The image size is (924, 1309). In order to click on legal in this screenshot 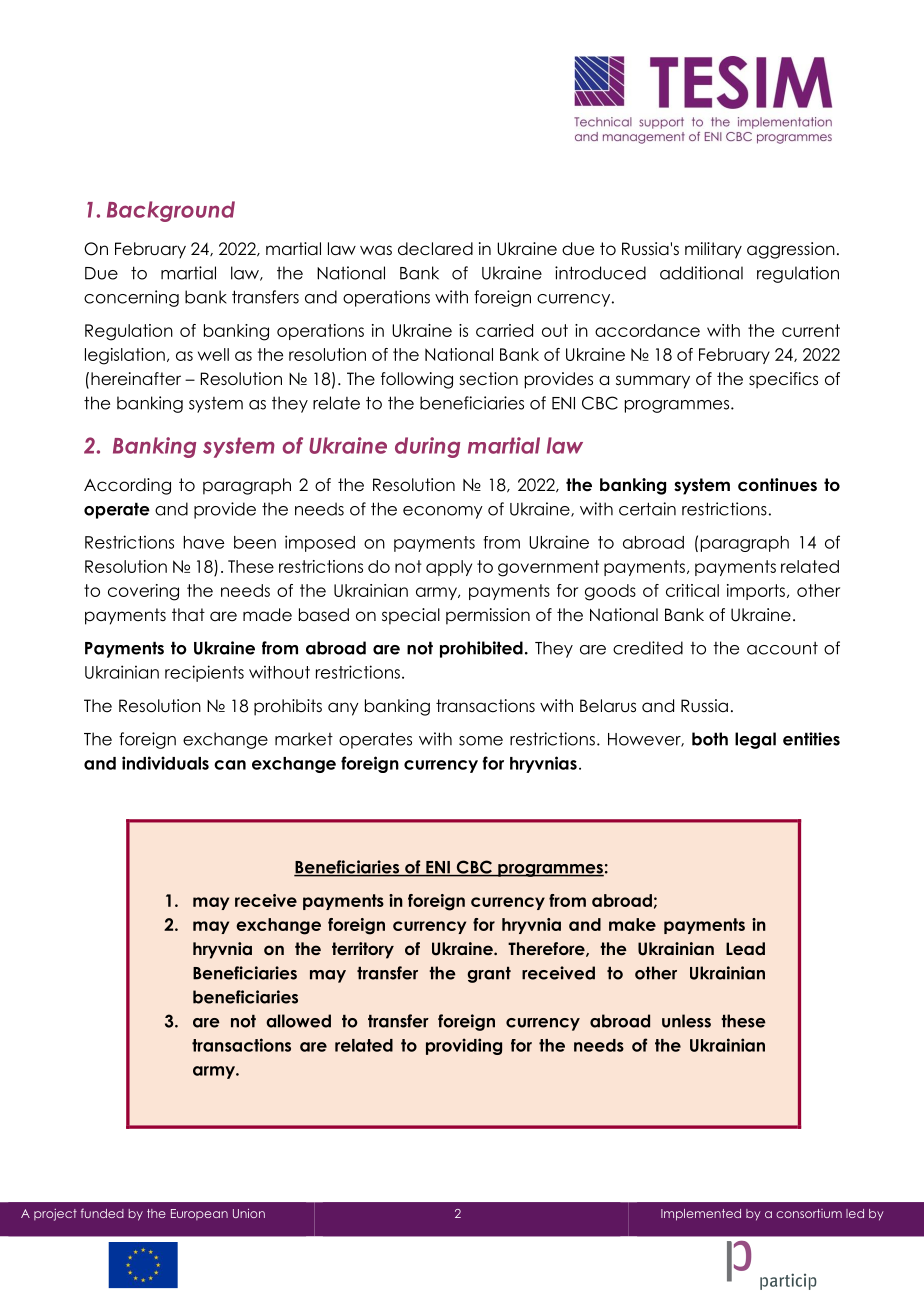, I will do `click(755, 740)`.
